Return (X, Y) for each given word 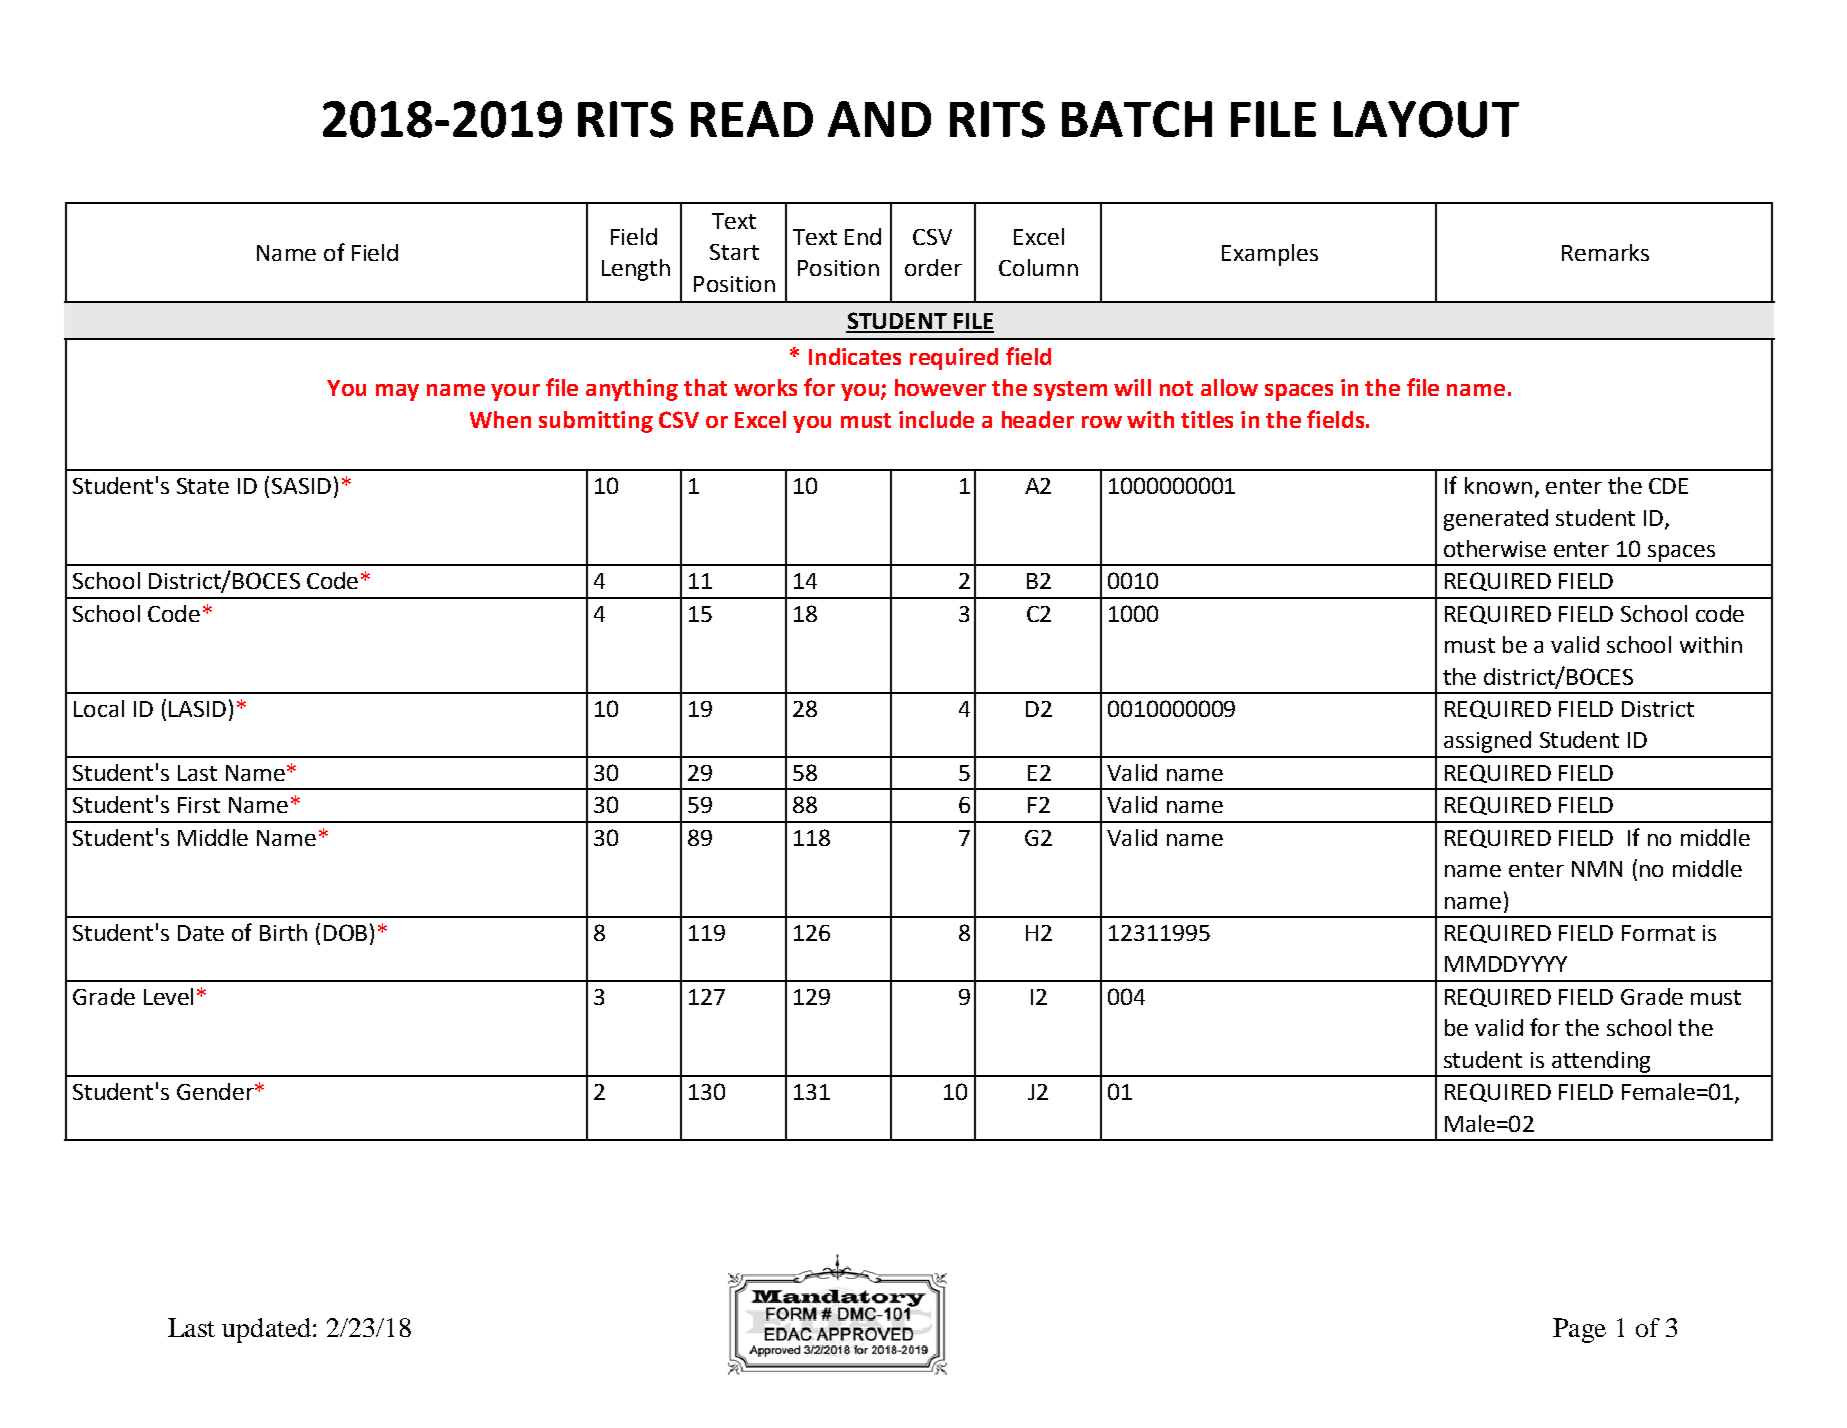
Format (1658, 933)
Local (99, 708)
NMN (1597, 869)
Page (1579, 1330)
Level (168, 996)
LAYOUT (1426, 119)
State (203, 486)
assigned (1487, 742)
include (936, 419)
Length (636, 270)
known (1498, 485)
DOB (345, 932)
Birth (283, 932)
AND (879, 119)
